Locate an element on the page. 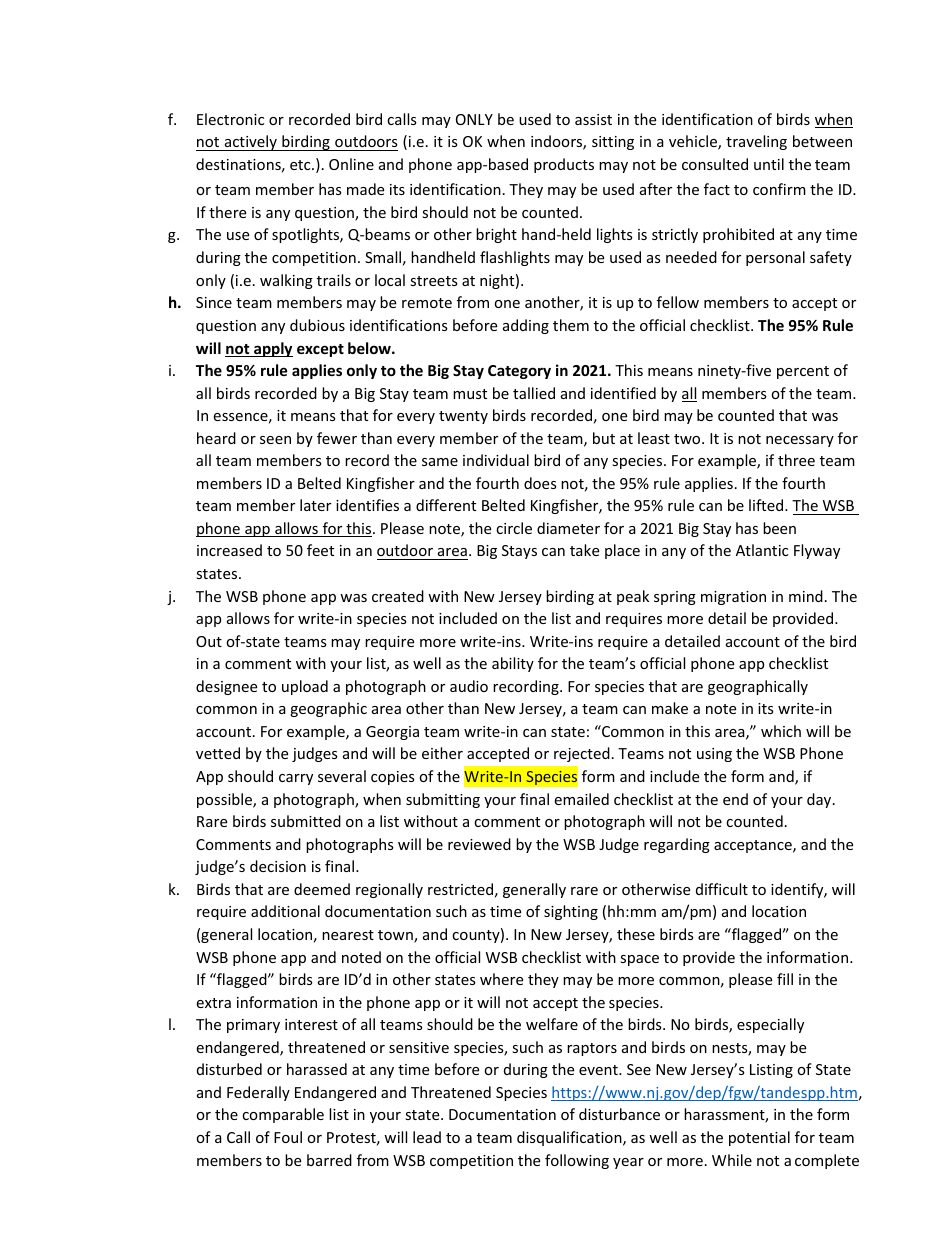  does is located at coordinates (540, 483).
